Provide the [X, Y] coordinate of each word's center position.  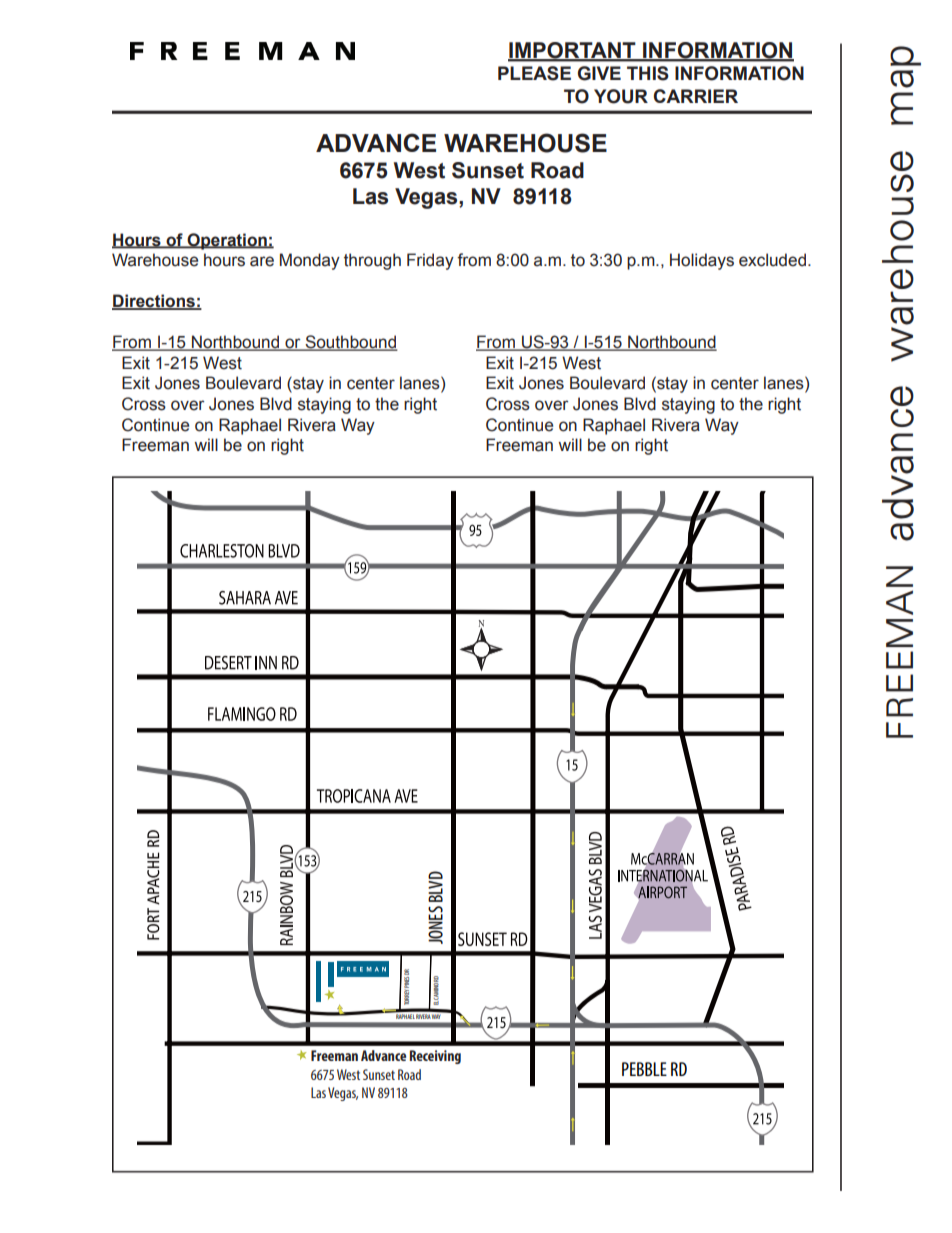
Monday [310, 261]
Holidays [702, 261]
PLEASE [534, 73]
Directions [154, 302]
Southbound [350, 343]
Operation [227, 241]
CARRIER [696, 96]
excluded [772, 260]
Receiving [435, 1057]
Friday [430, 261]
